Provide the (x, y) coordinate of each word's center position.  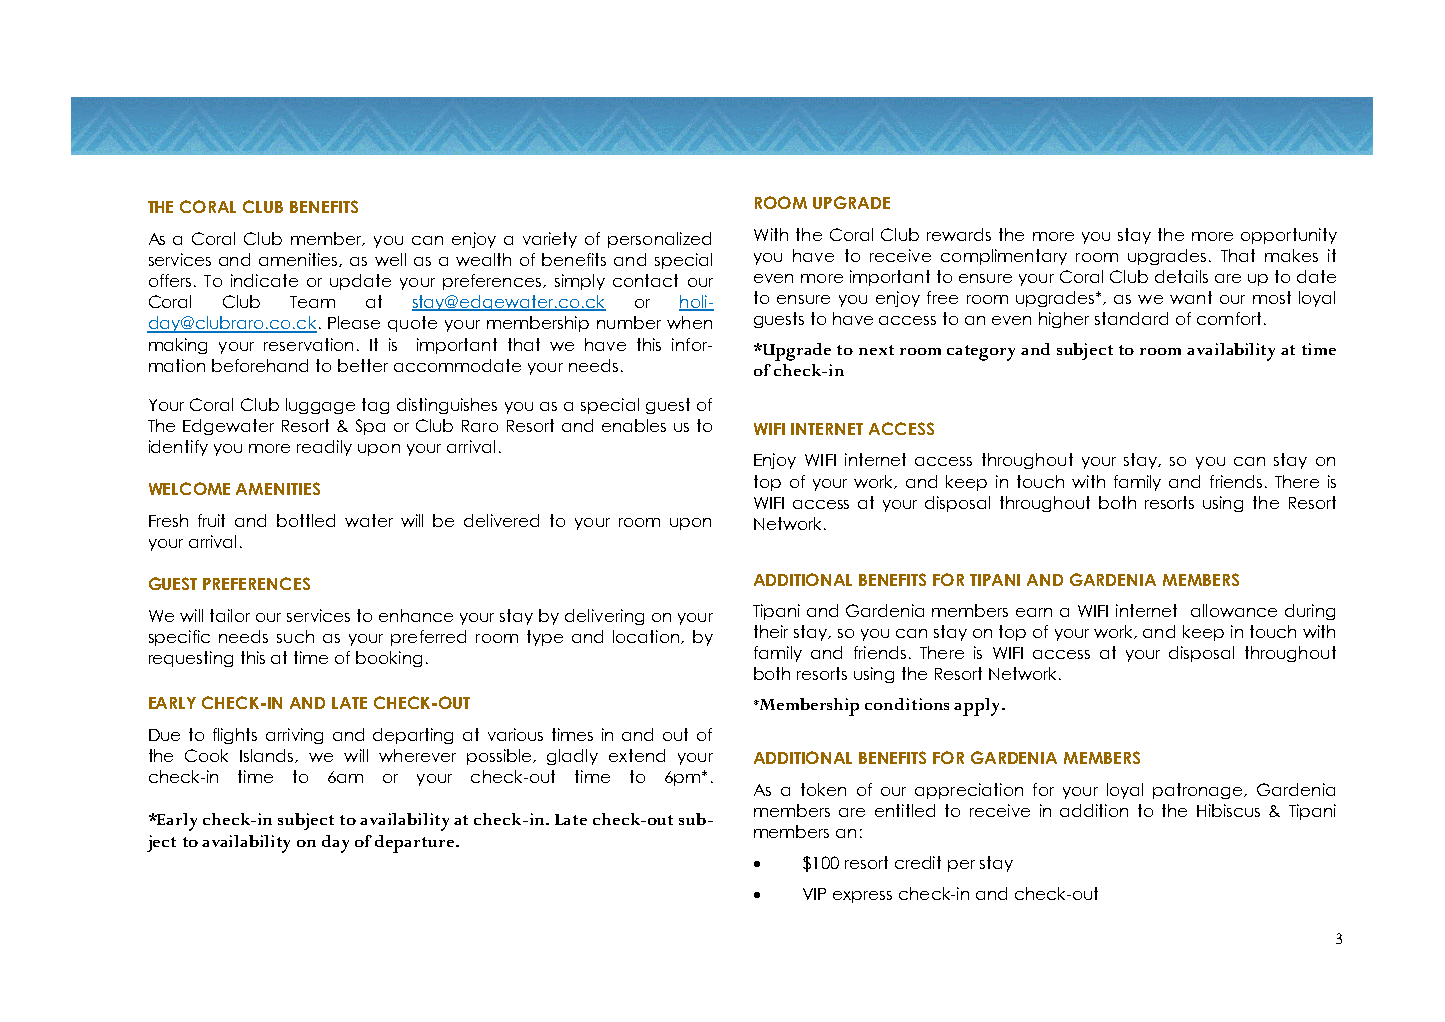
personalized (659, 240)
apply (978, 707)
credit (918, 862)
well (390, 259)
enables (634, 425)
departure (416, 844)
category (981, 353)
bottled (306, 520)
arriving (294, 736)
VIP (814, 894)
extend (637, 755)
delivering (604, 617)
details (1181, 276)
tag (375, 406)
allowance (1234, 610)
